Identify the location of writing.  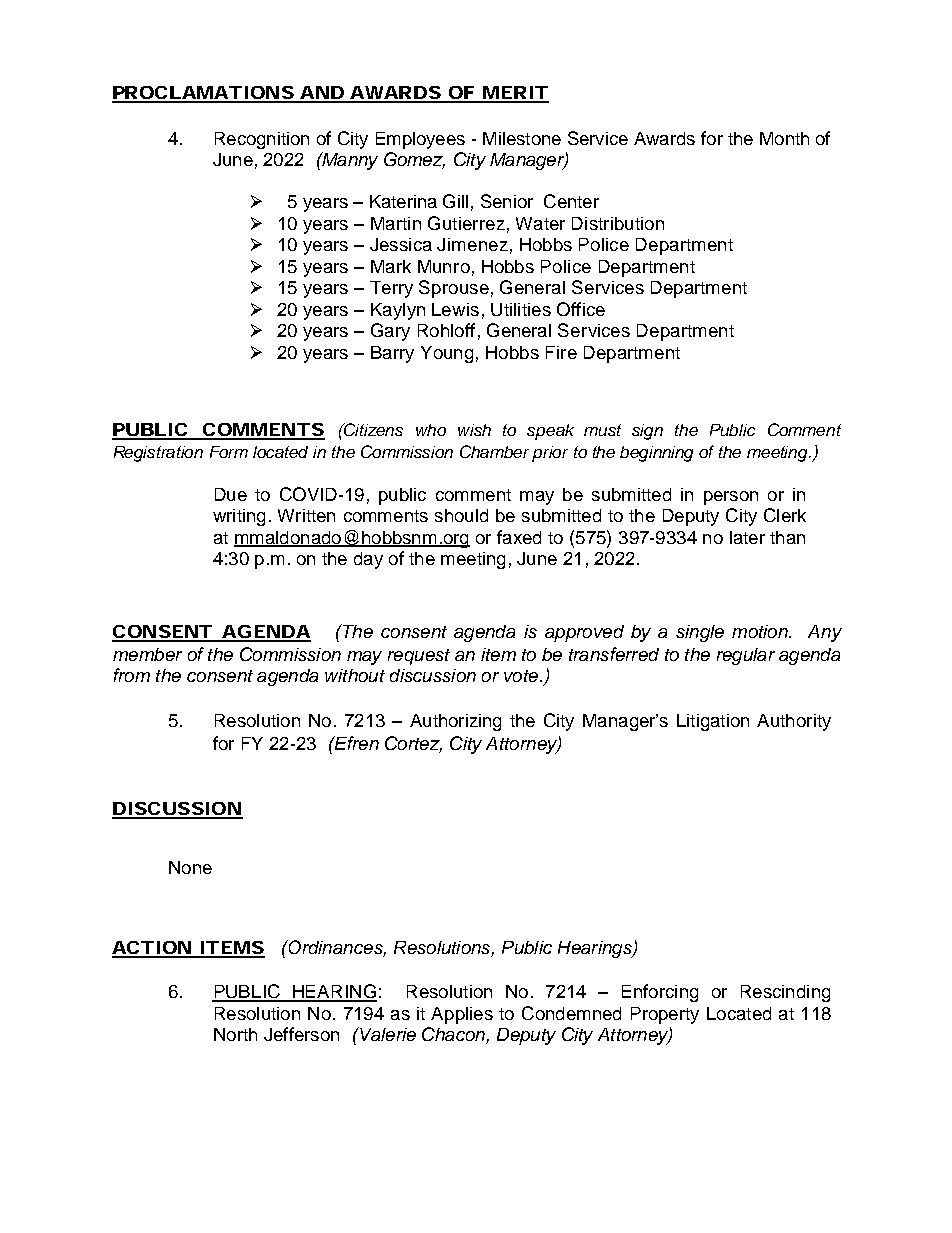
(239, 517).
